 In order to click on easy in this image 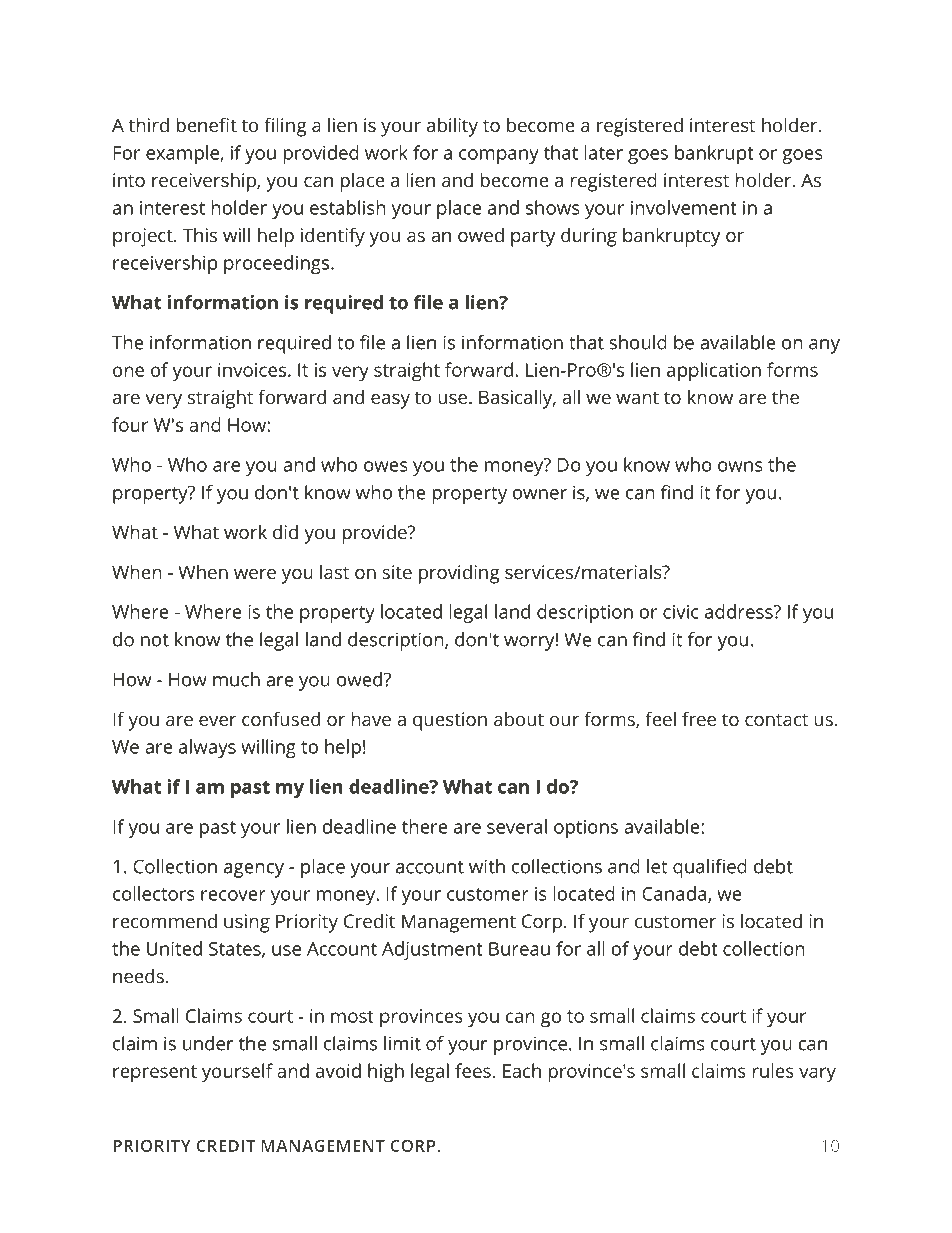, I will do `click(390, 401)`.
